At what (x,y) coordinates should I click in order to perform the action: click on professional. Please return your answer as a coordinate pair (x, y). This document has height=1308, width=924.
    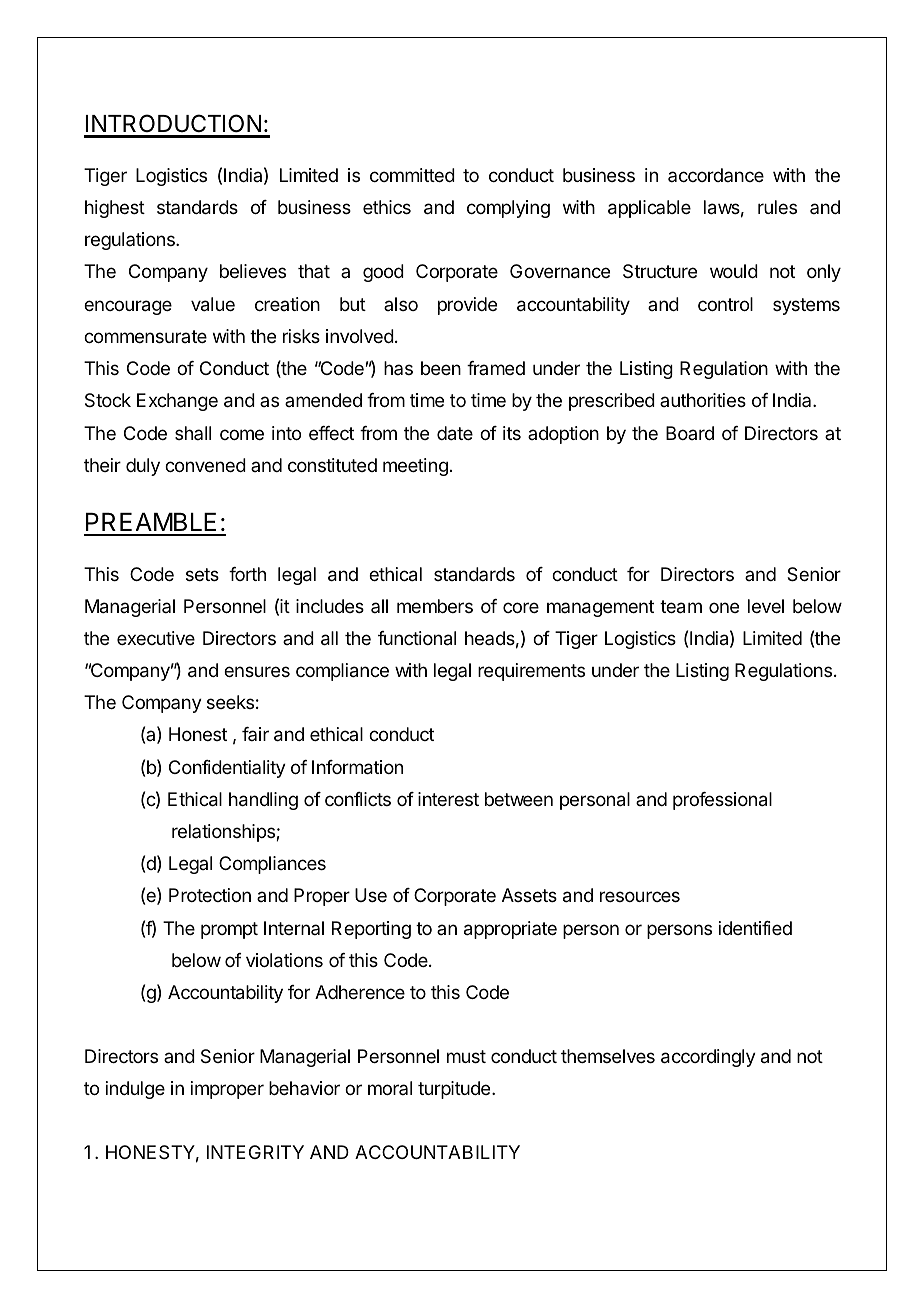
    Looking at the image, I should click on (722, 801).
